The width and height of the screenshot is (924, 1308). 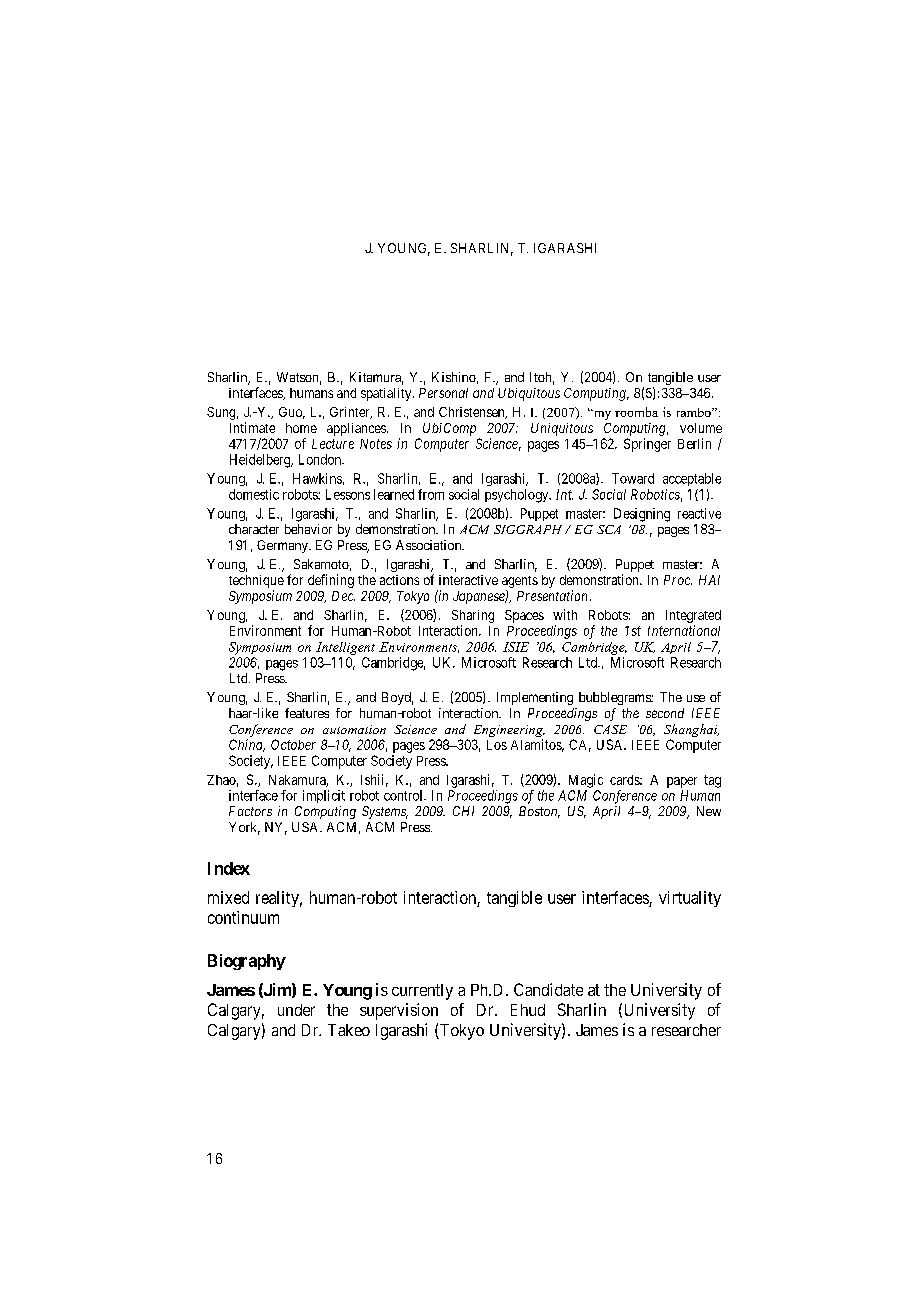 What do you see at coordinates (642, 515) in the screenshot?
I see `Designing` at bounding box center [642, 515].
